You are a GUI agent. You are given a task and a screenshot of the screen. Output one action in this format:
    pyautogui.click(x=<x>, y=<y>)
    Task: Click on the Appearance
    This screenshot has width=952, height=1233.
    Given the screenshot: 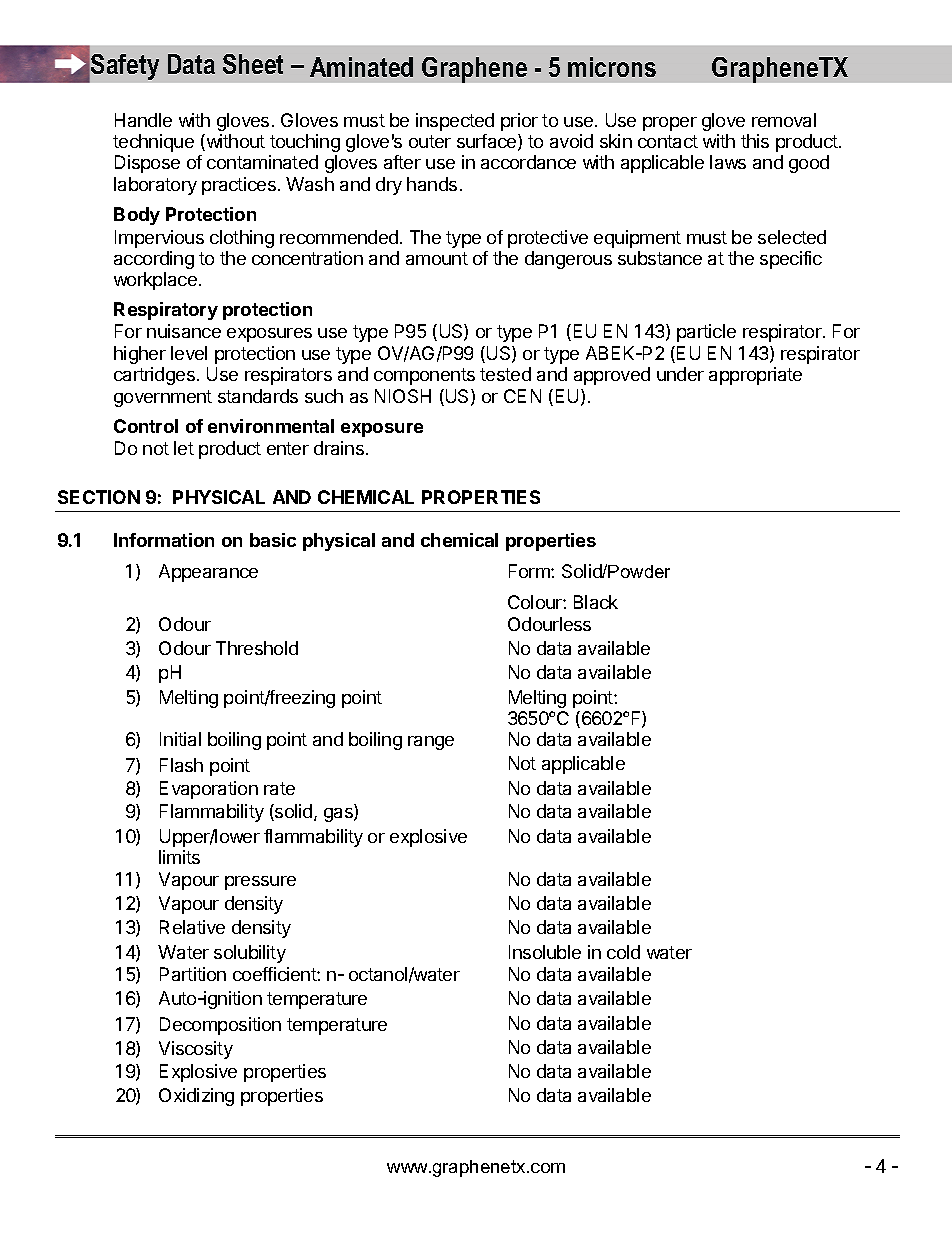 What is the action you would take?
    pyautogui.click(x=208, y=573)
